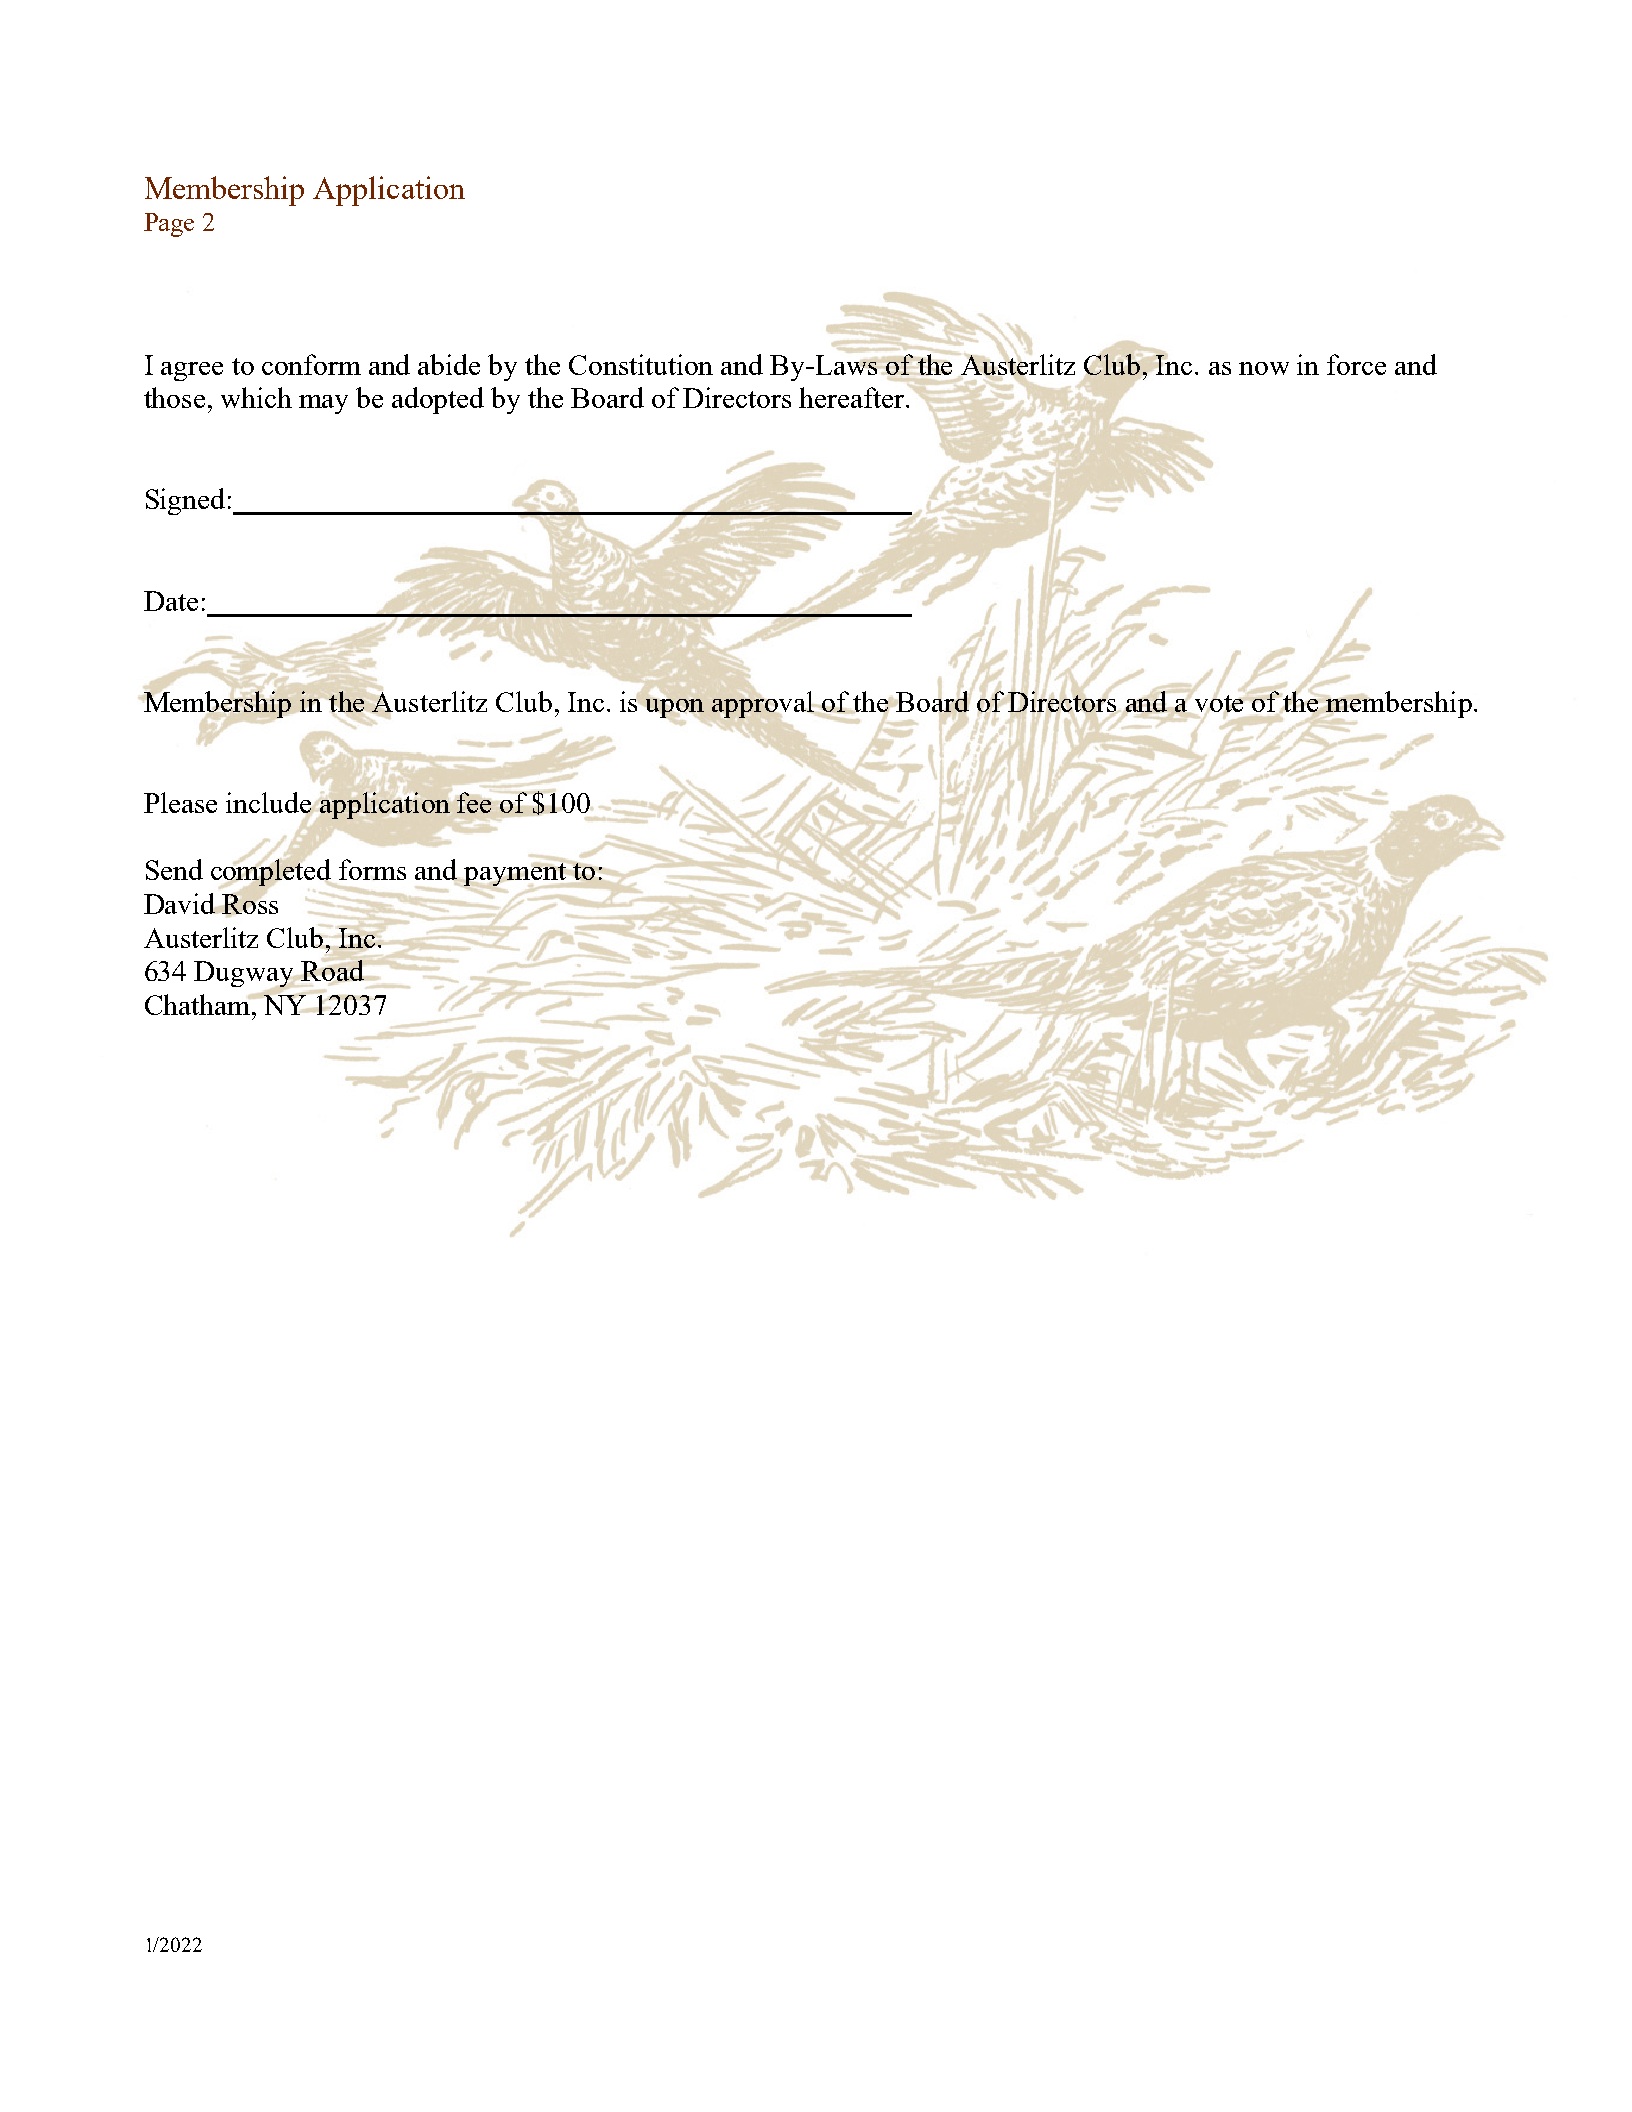 The height and width of the screenshot is (2112, 1632). What do you see at coordinates (332, 970) in the screenshot?
I see `Road` at bounding box center [332, 970].
